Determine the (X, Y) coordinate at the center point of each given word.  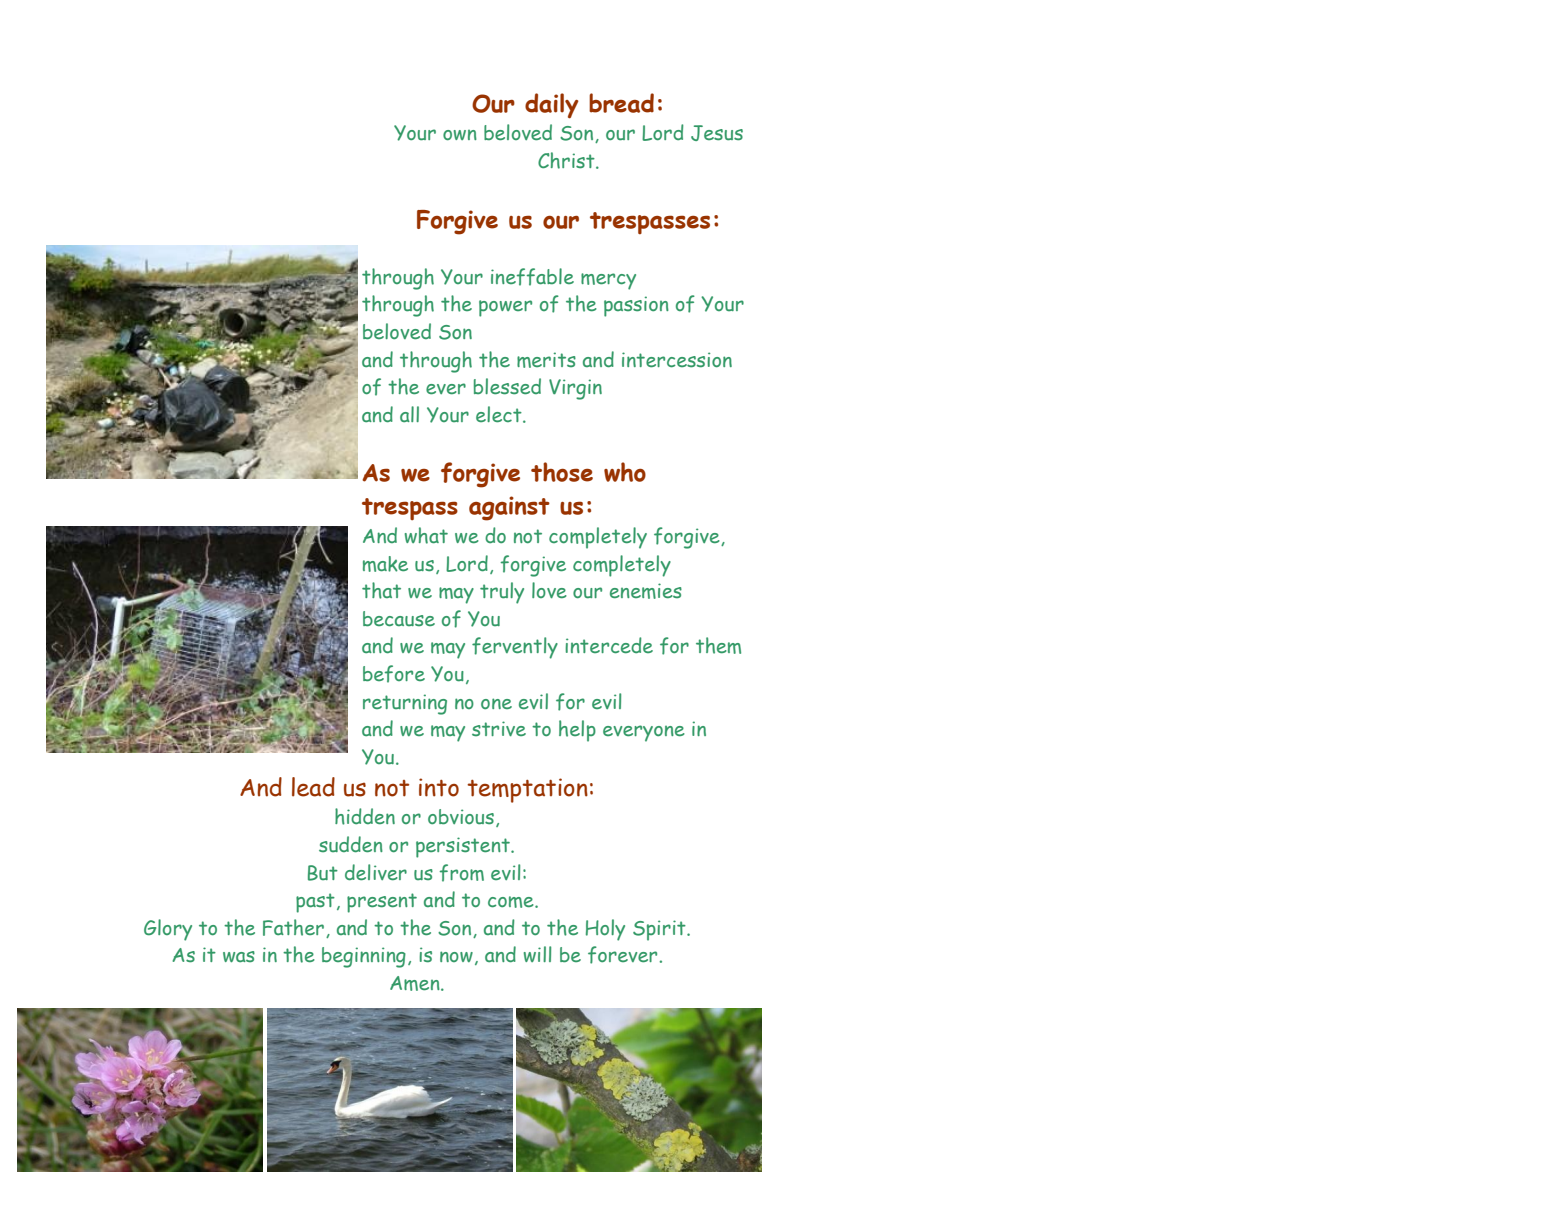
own (460, 135)
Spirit (660, 930)
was (239, 956)
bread (621, 103)
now (456, 956)
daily (552, 106)
